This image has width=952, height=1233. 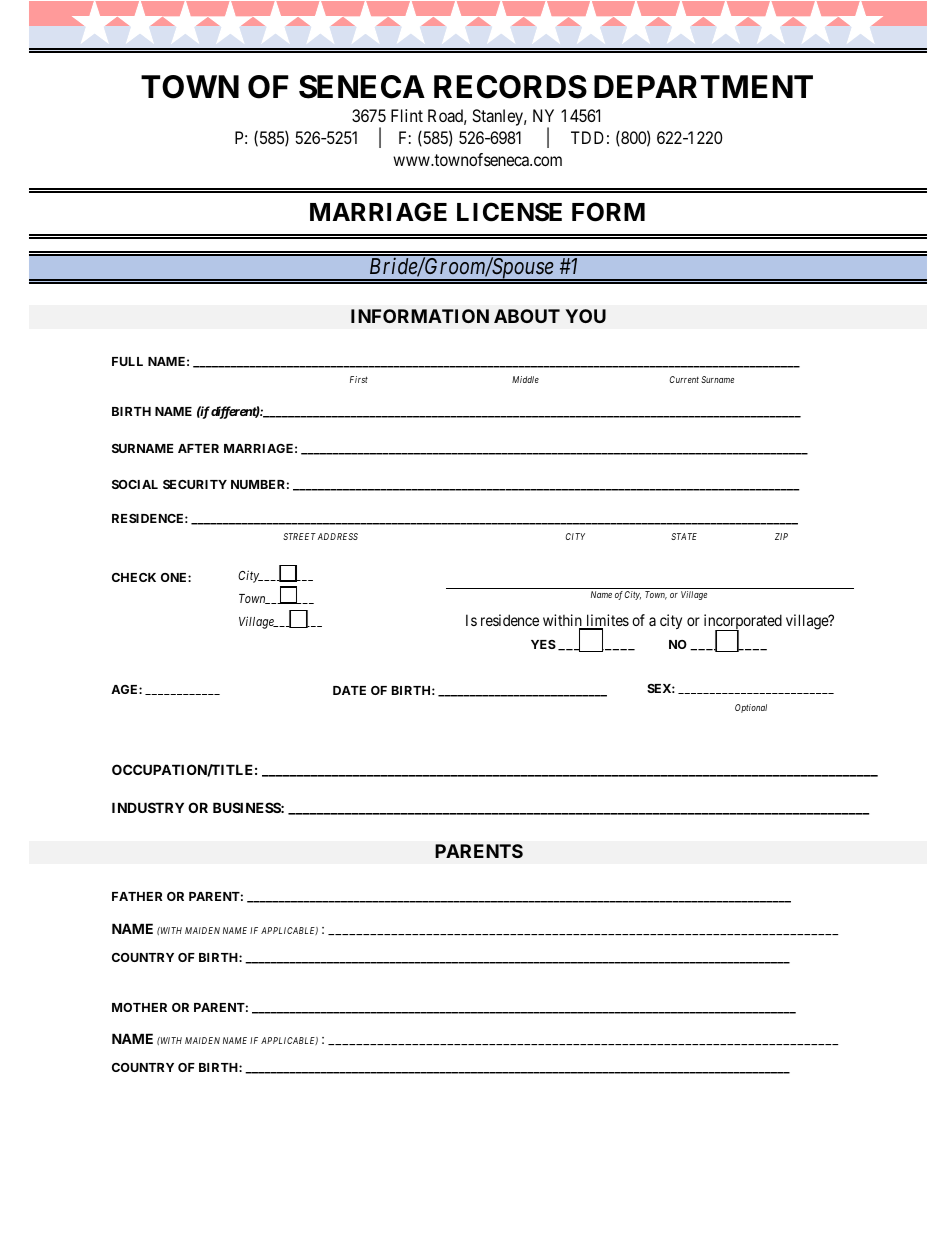 What do you see at coordinates (751, 708) in the image?
I see `Optional` at bounding box center [751, 708].
